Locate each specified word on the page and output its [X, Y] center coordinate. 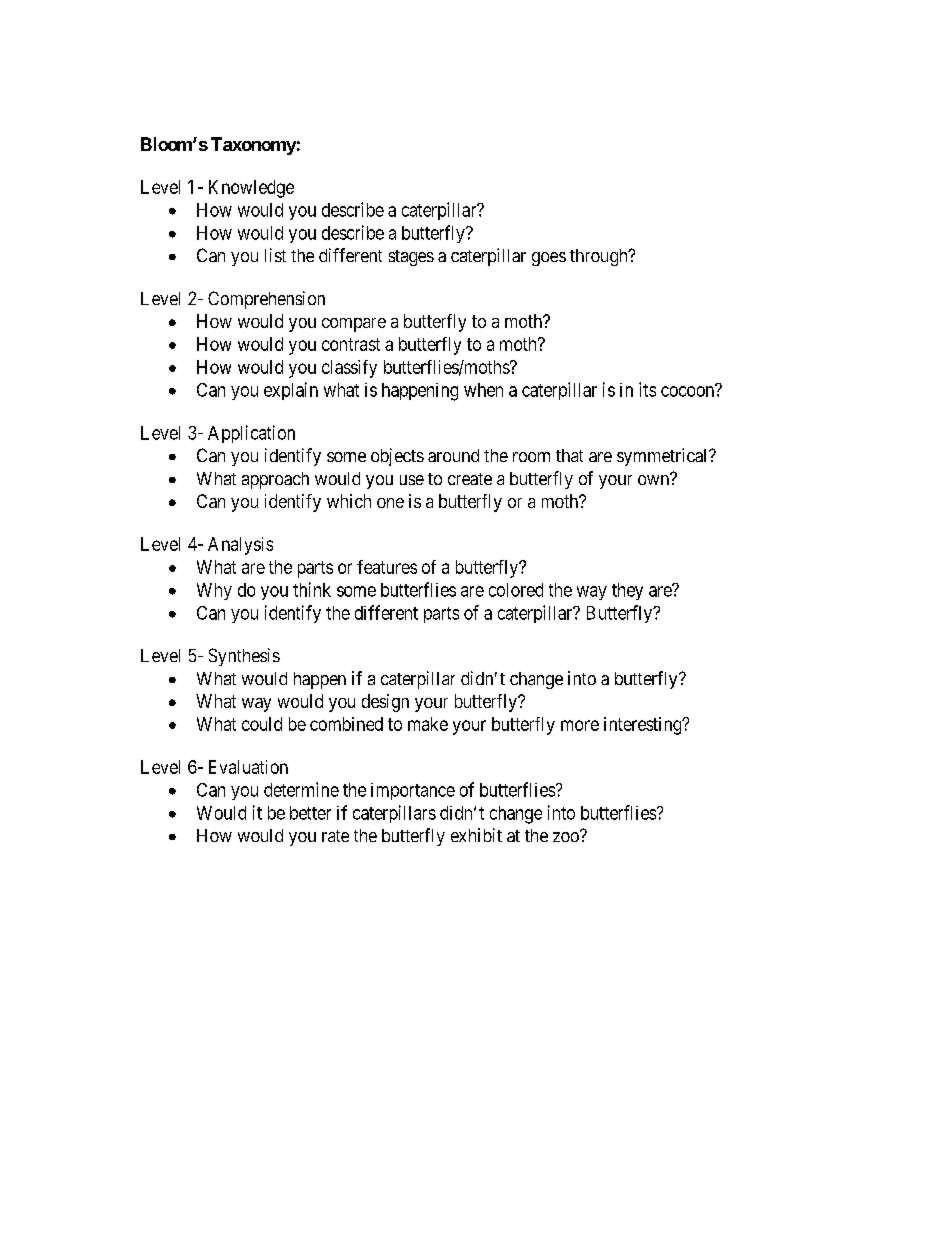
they [627, 591]
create [470, 479]
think [312, 589]
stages [411, 258]
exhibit [476, 835]
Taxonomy [253, 146]
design [385, 703]
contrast [351, 344]
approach [275, 480]
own [654, 479]
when [483, 390]
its [647, 389]
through [600, 257]
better [310, 813]
